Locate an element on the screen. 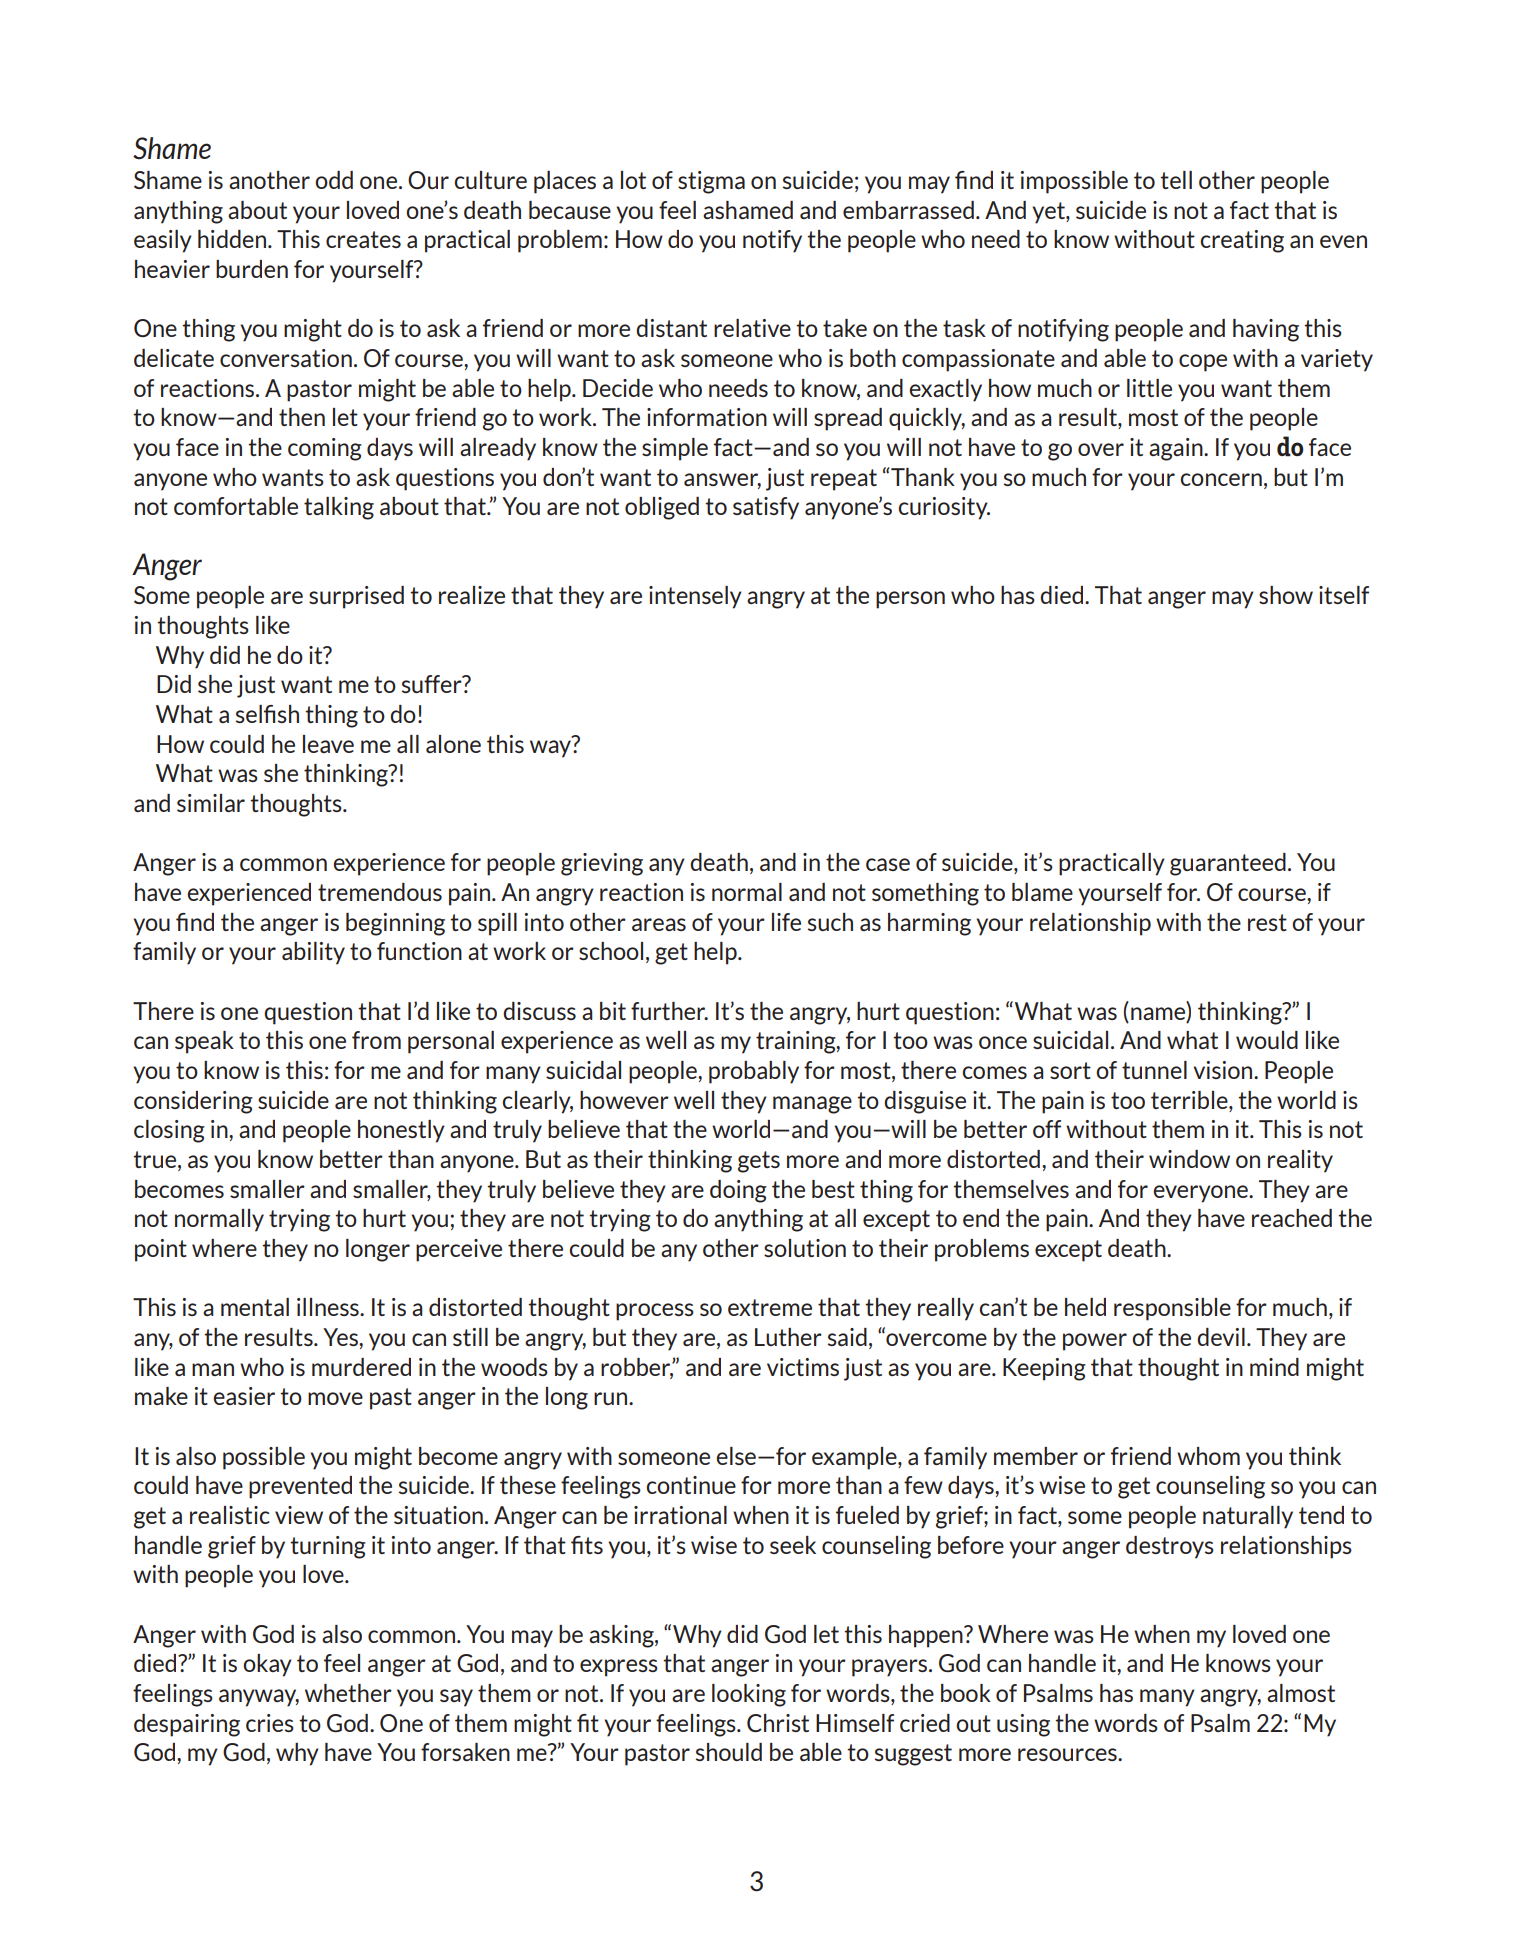 This screenshot has height=1958, width=1513. resources is located at coordinates (1068, 1754).
